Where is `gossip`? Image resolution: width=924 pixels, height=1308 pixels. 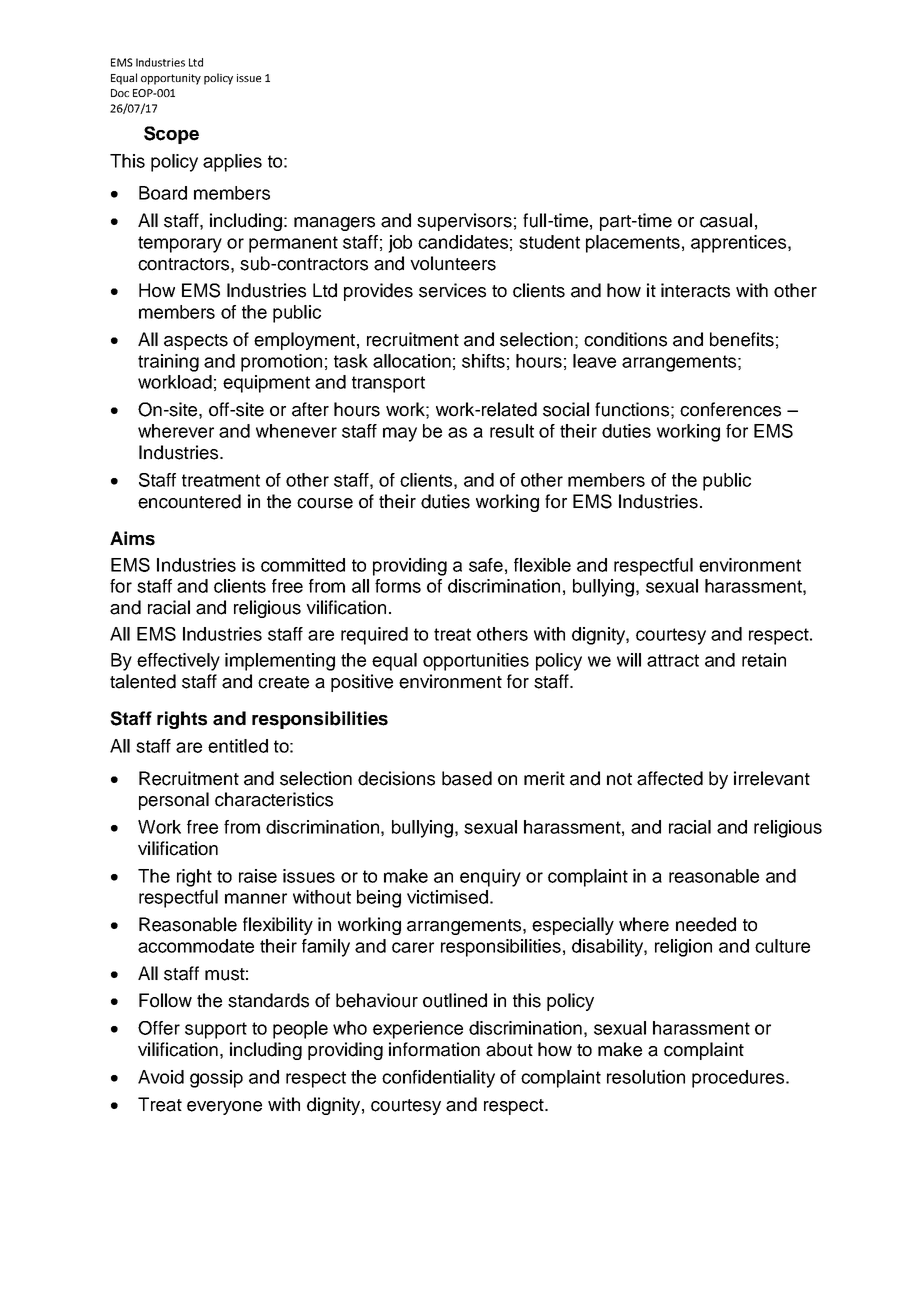 gossip is located at coordinates (216, 1079).
